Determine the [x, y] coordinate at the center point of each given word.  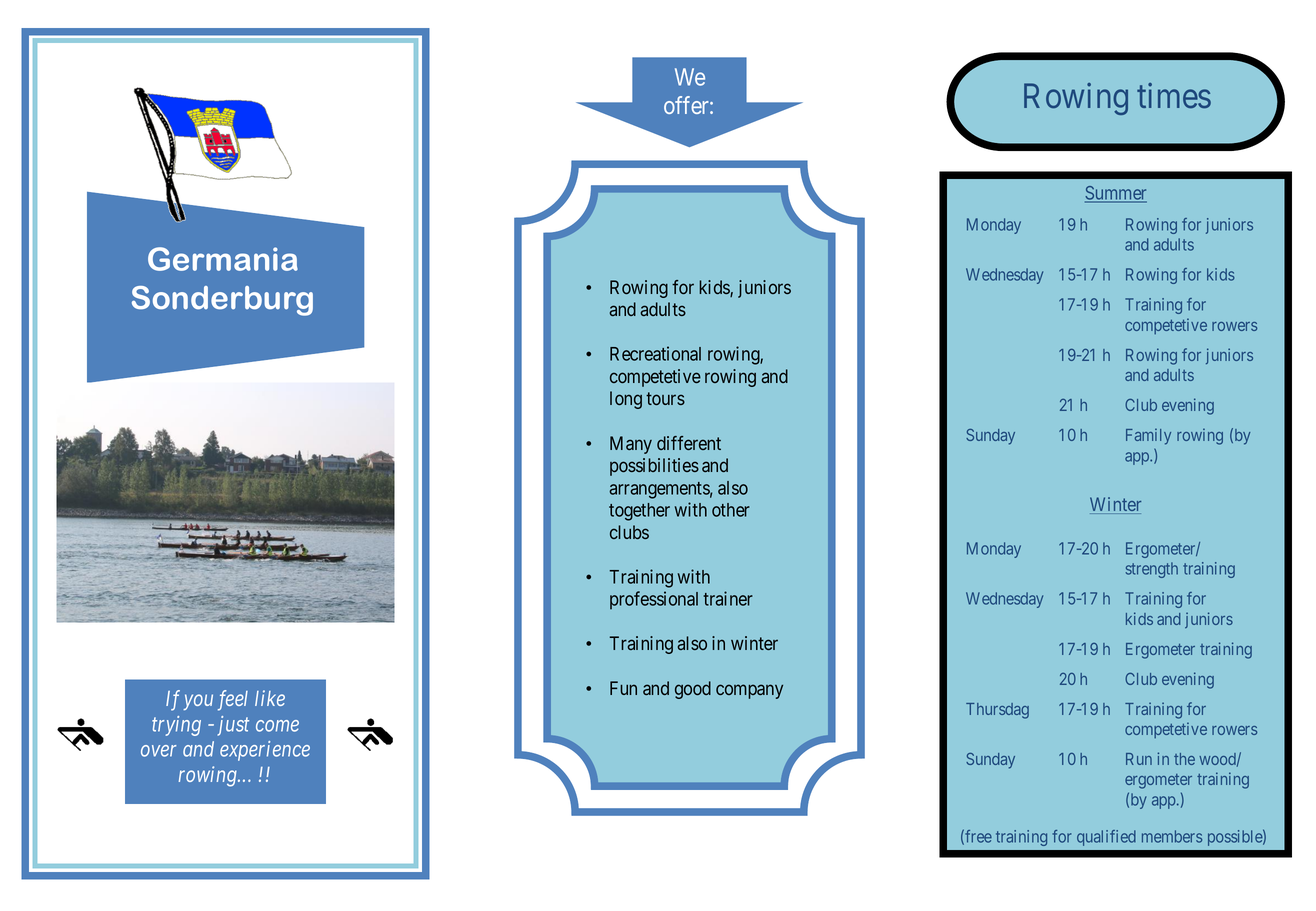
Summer [1116, 194]
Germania [223, 259]
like [270, 698]
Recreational [655, 353]
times [1174, 95]
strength [1152, 570]
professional [654, 600]
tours [665, 398]
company [749, 691]
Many [631, 445]
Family [1148, 436]
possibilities [654, 467]
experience [265, 751]
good [693, 690]
